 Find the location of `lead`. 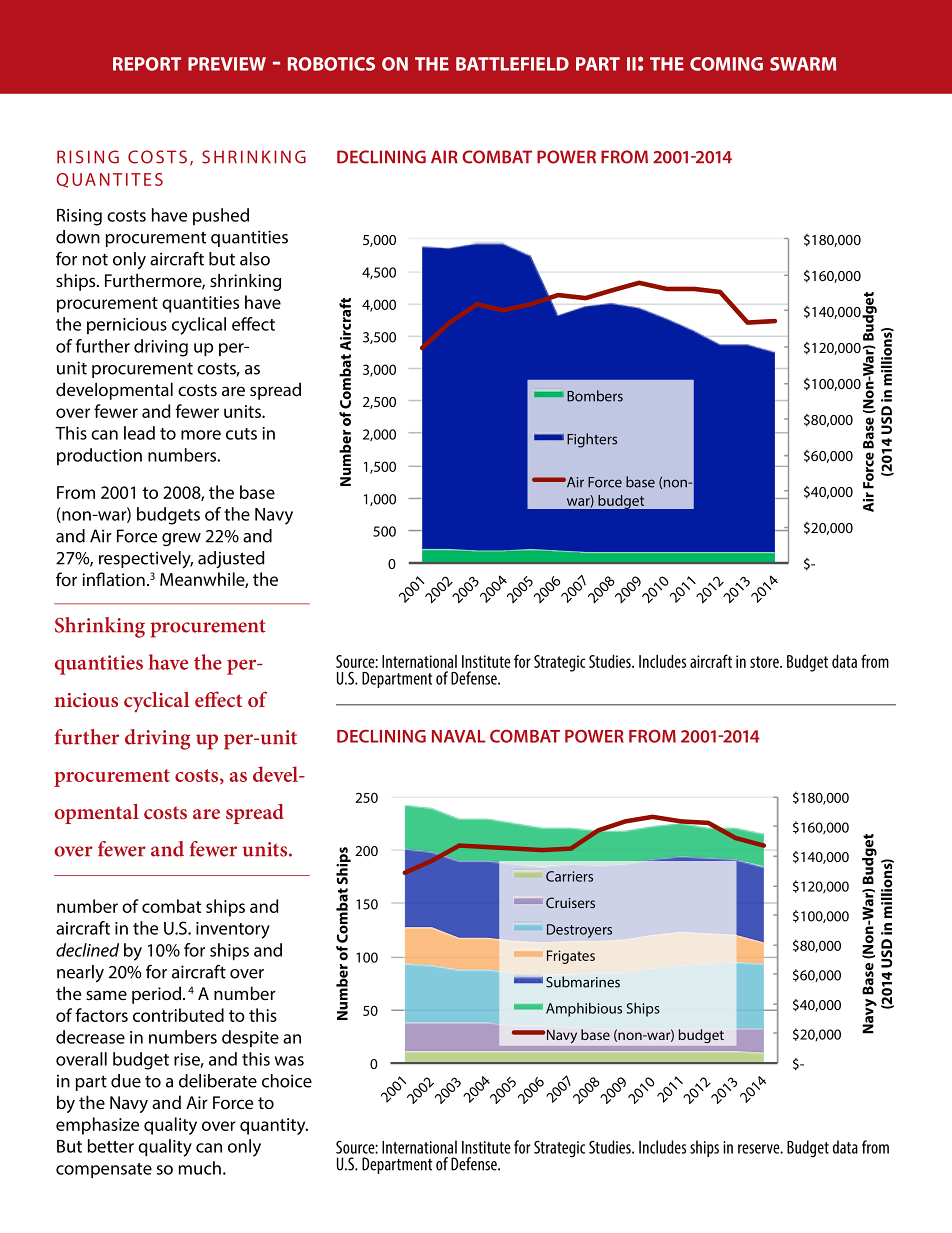

lead is located at coordinates (139, 433).
